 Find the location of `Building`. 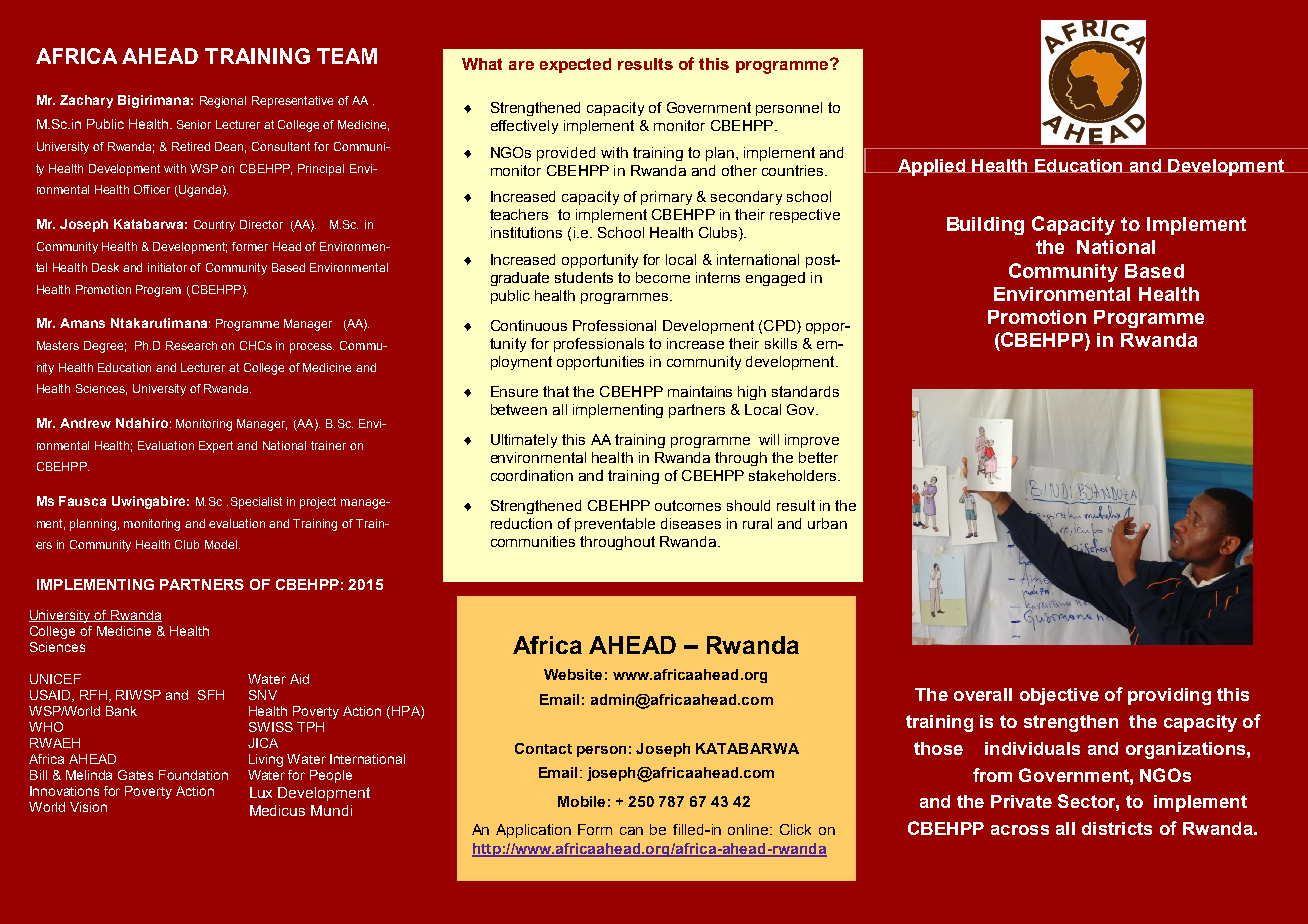

Building is located at coordinates (985, 226).
